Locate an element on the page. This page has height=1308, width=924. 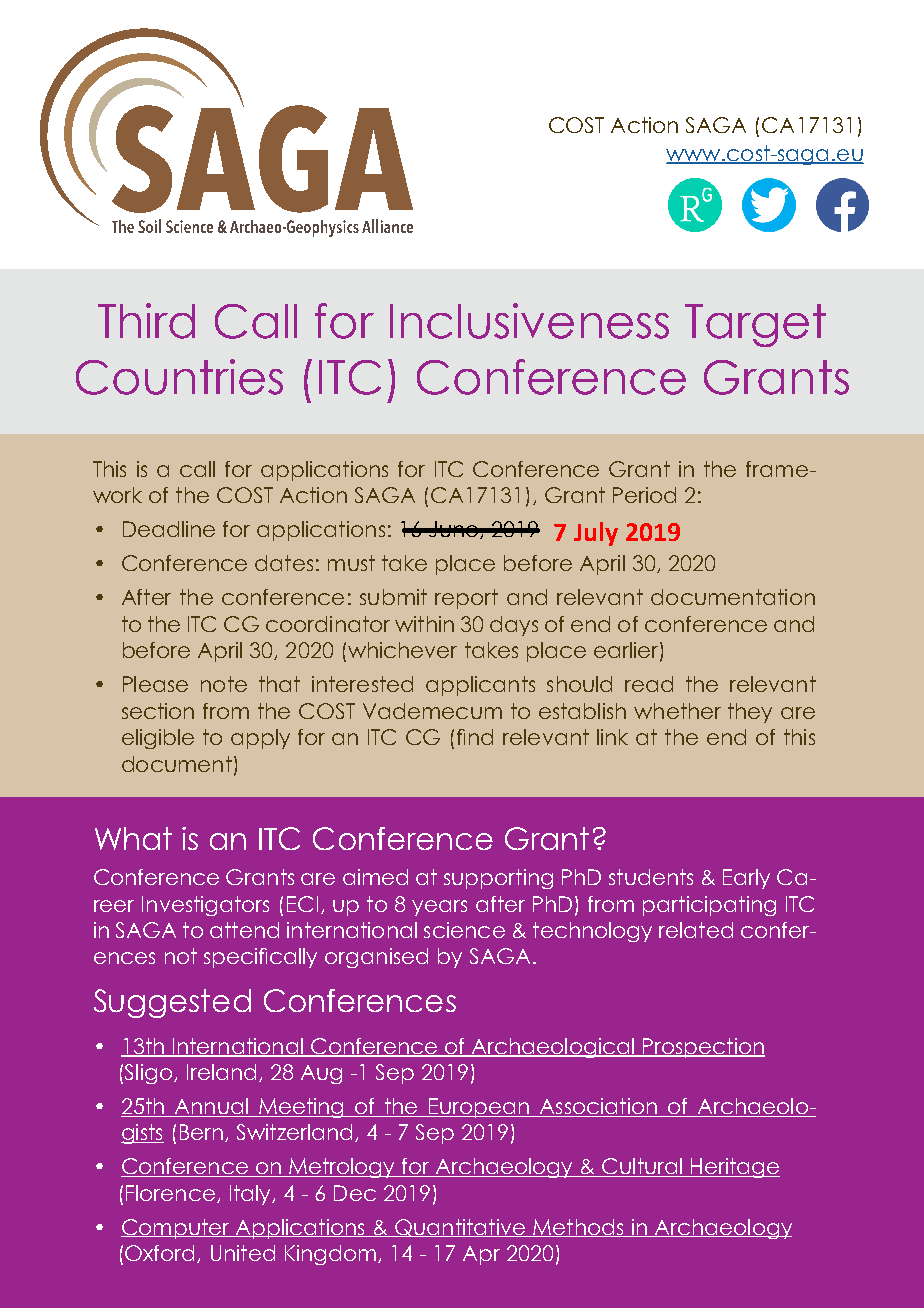
eligible is located at coordinates (158, 739).
